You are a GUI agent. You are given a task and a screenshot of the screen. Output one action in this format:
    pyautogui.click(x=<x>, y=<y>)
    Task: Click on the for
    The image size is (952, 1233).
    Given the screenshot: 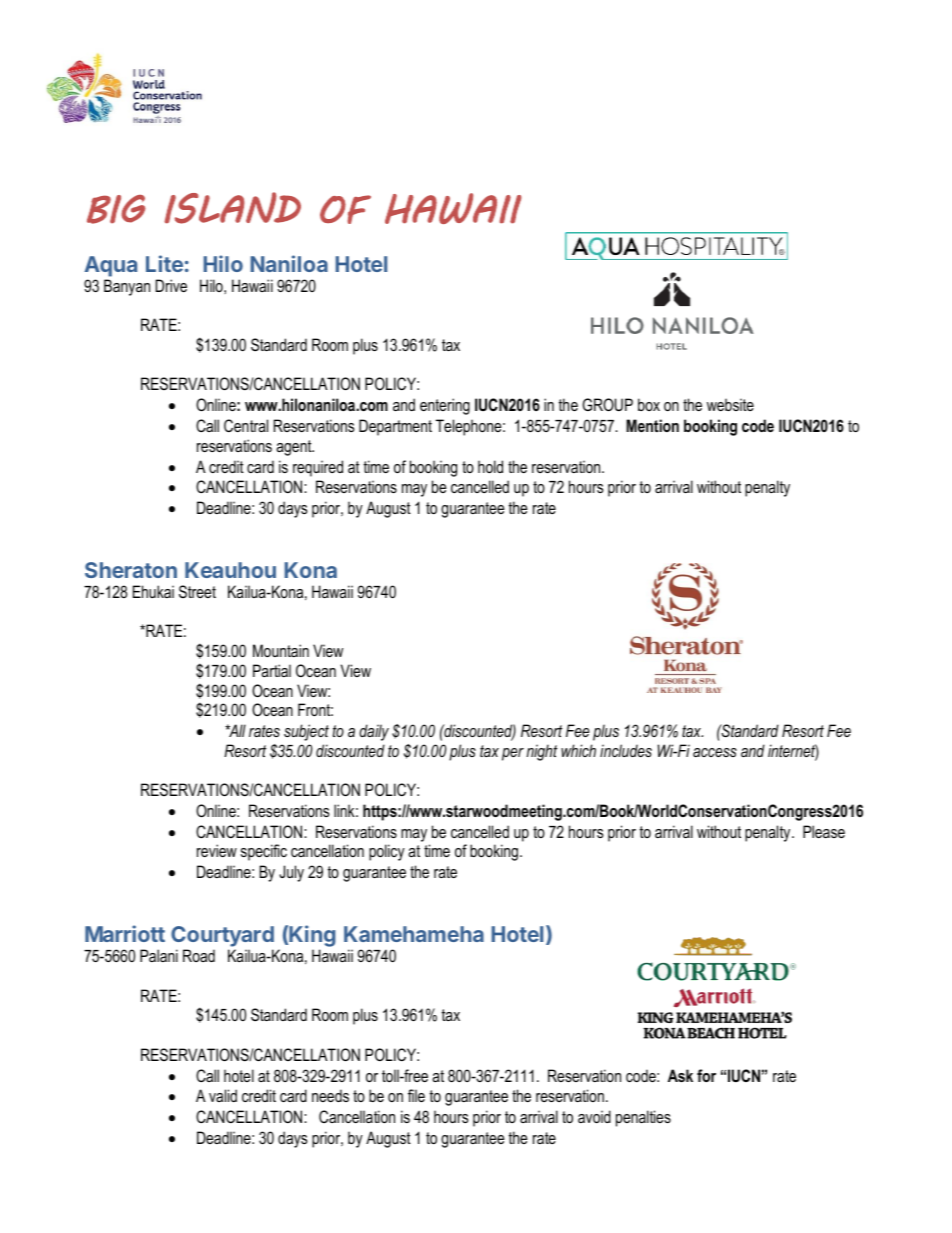 What is the action you would take?
    pyautogui.click(x=706, y=1075)
